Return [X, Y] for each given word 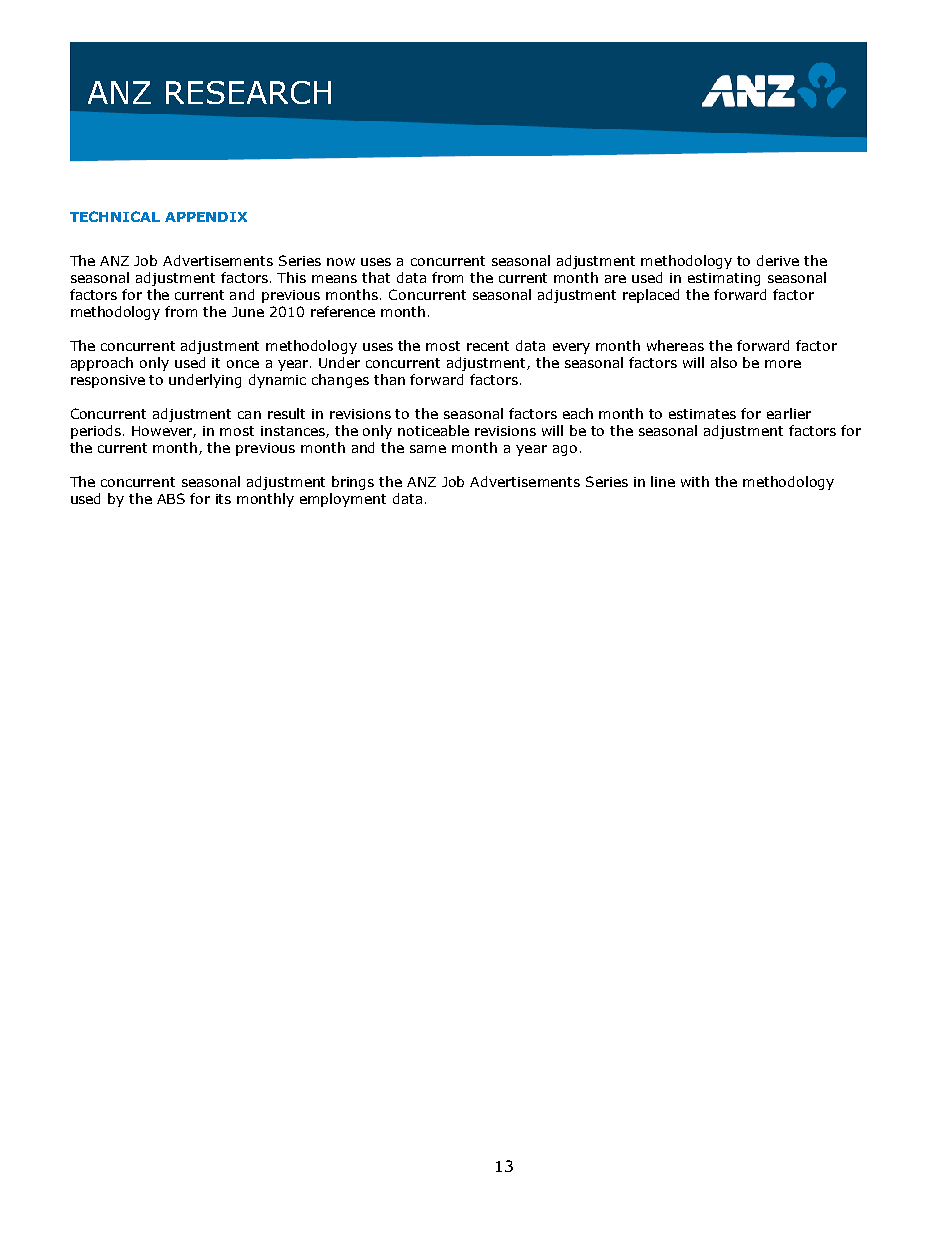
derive [778, 260]
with [695, 481]
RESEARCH [248, 92]
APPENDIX [206, 217]
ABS [171, 498]
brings [353, 483]
